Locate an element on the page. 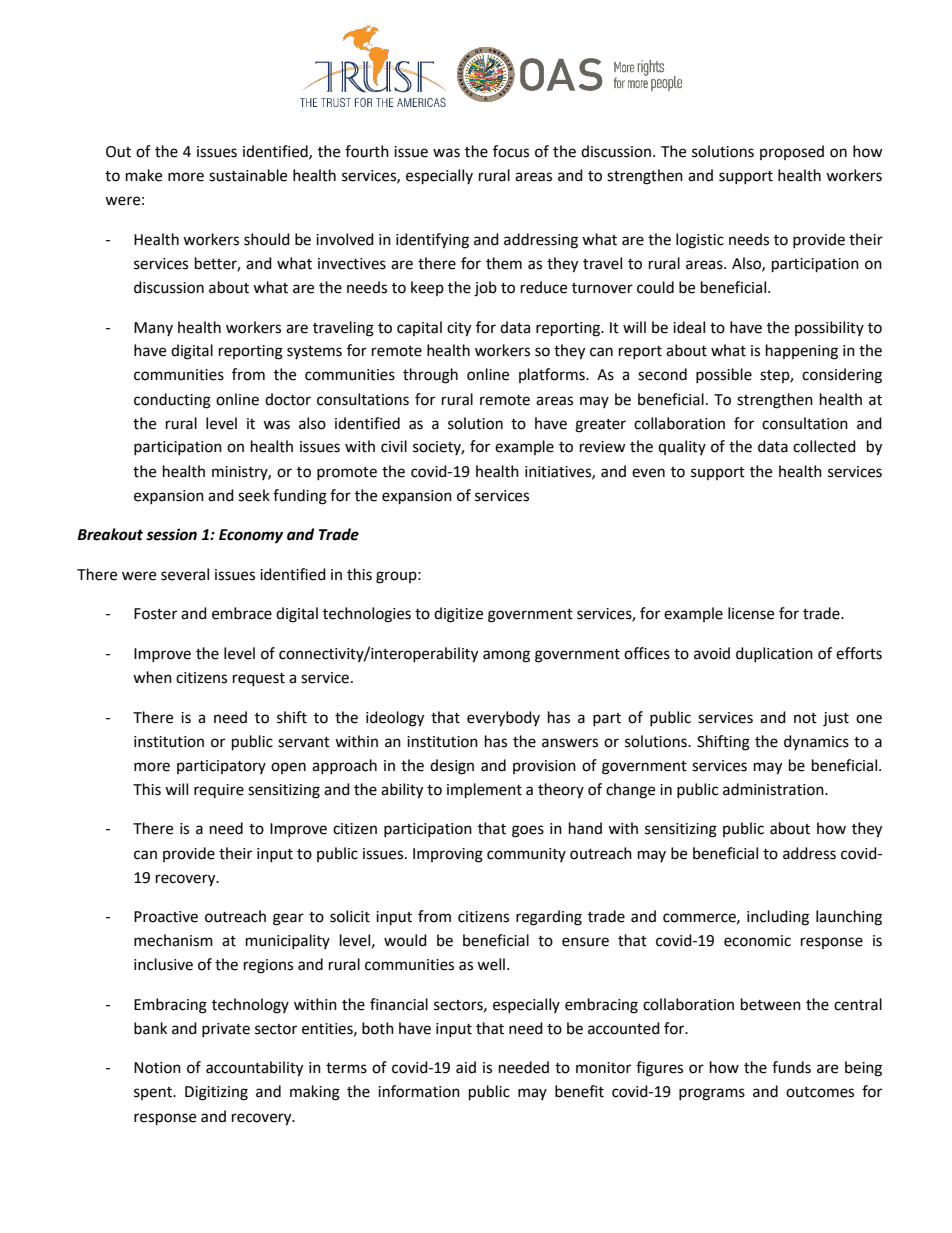 The height and width of the document is (1233, 952). Notion is located at coordinates (157, 1068).
